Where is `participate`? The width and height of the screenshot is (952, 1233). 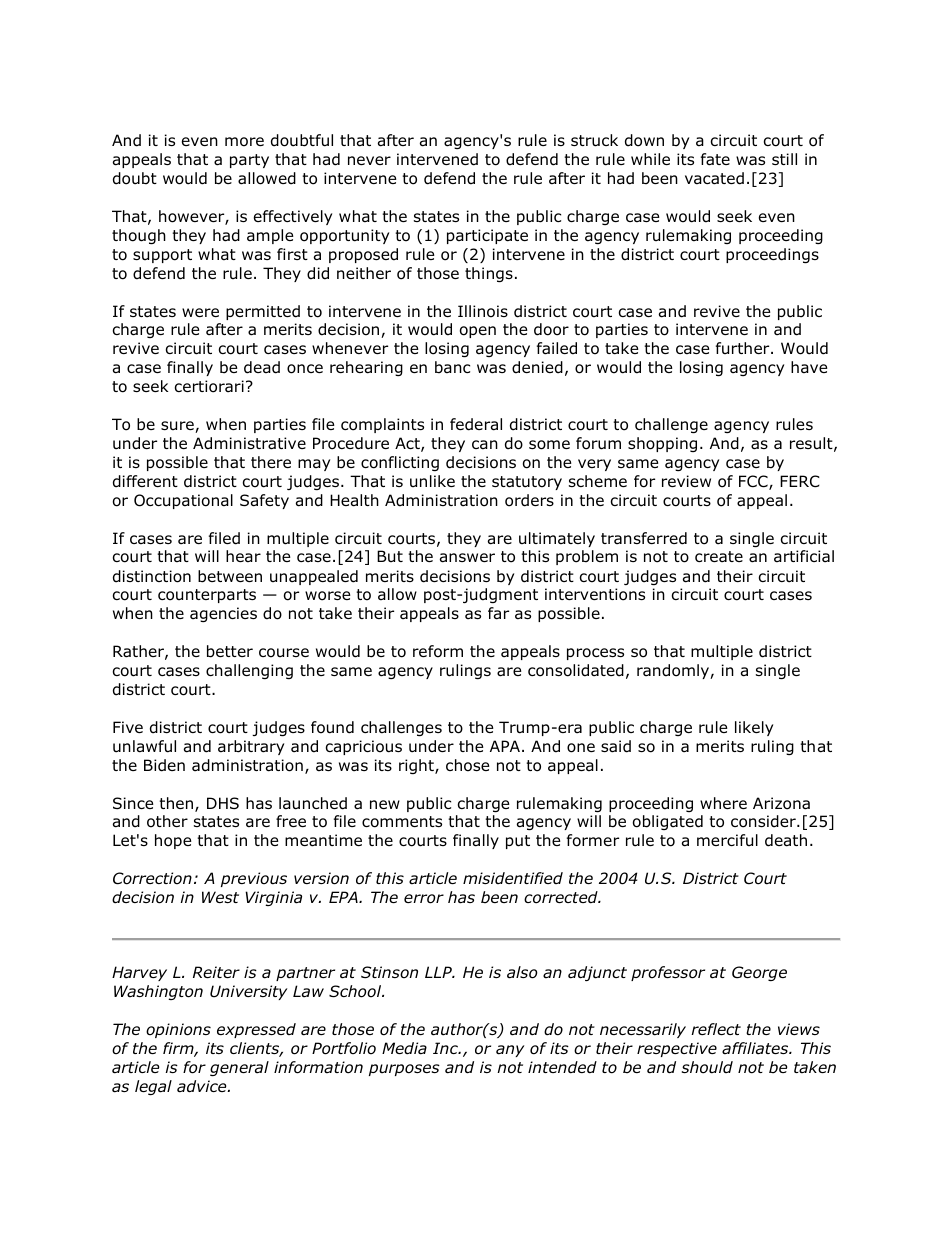
participate is located at coordinates (487, 236).
